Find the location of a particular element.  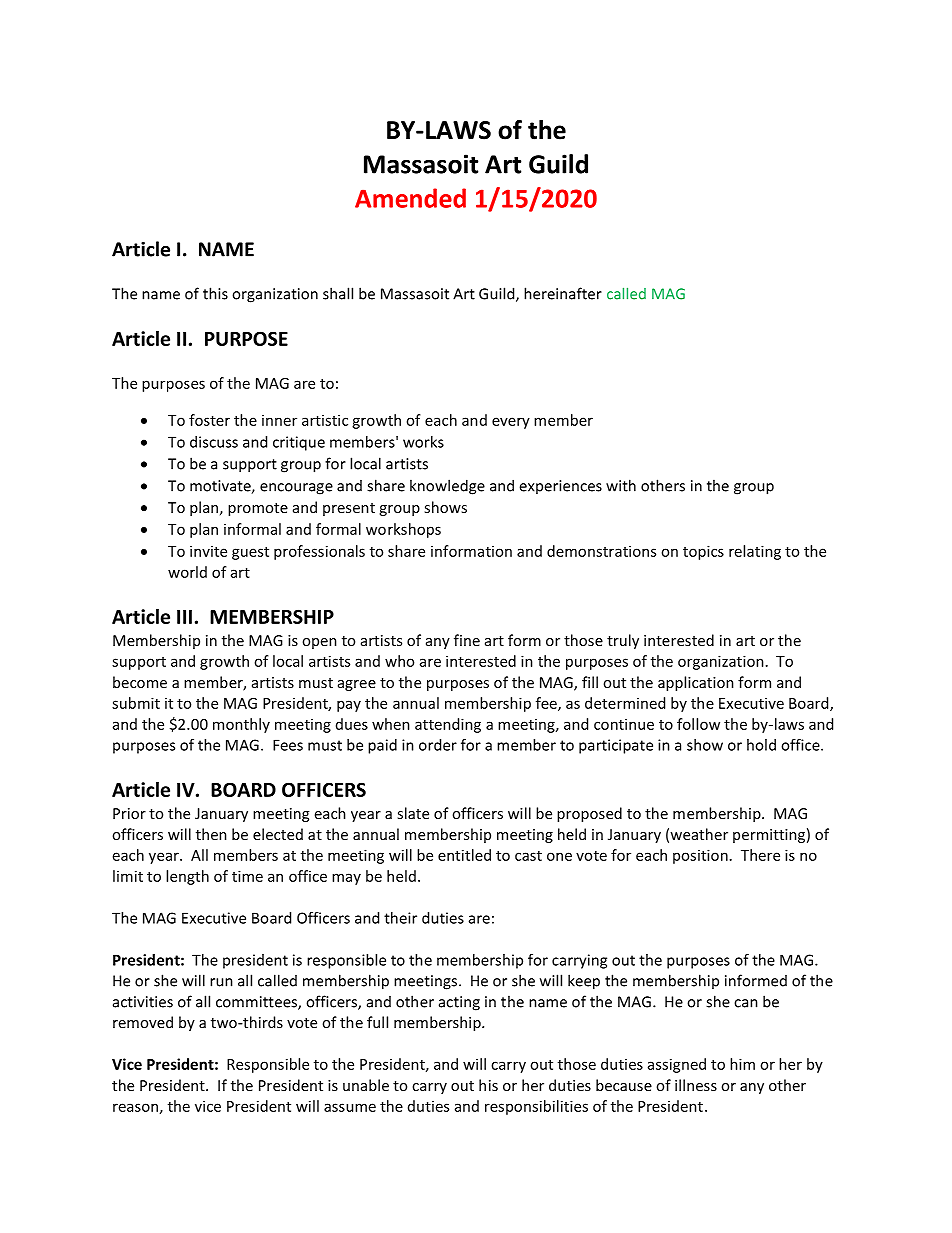

unable is located at coordinates (366, 1085).
